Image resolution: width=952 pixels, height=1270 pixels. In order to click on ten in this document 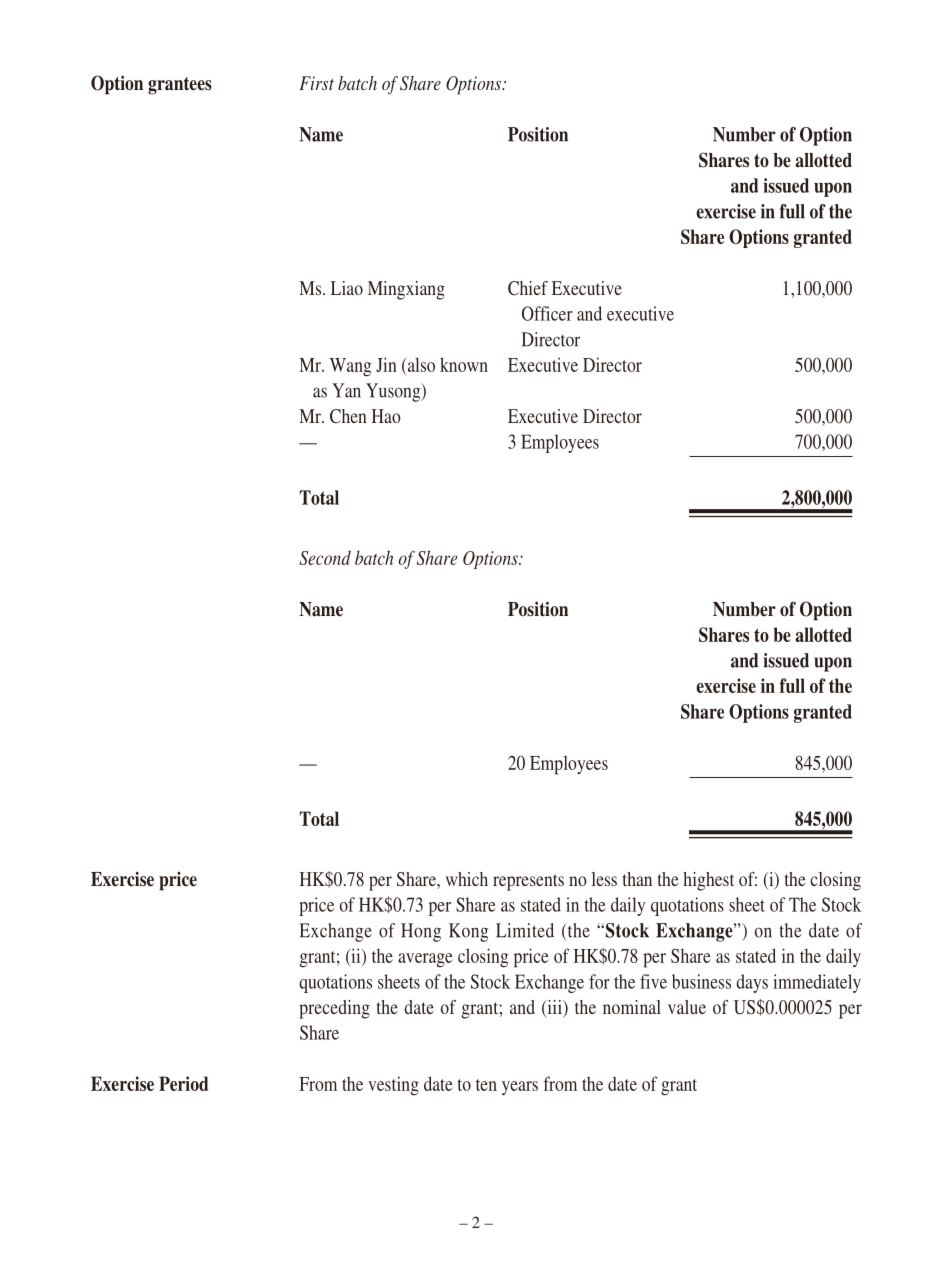, I will do `click(486, 1085)`.
